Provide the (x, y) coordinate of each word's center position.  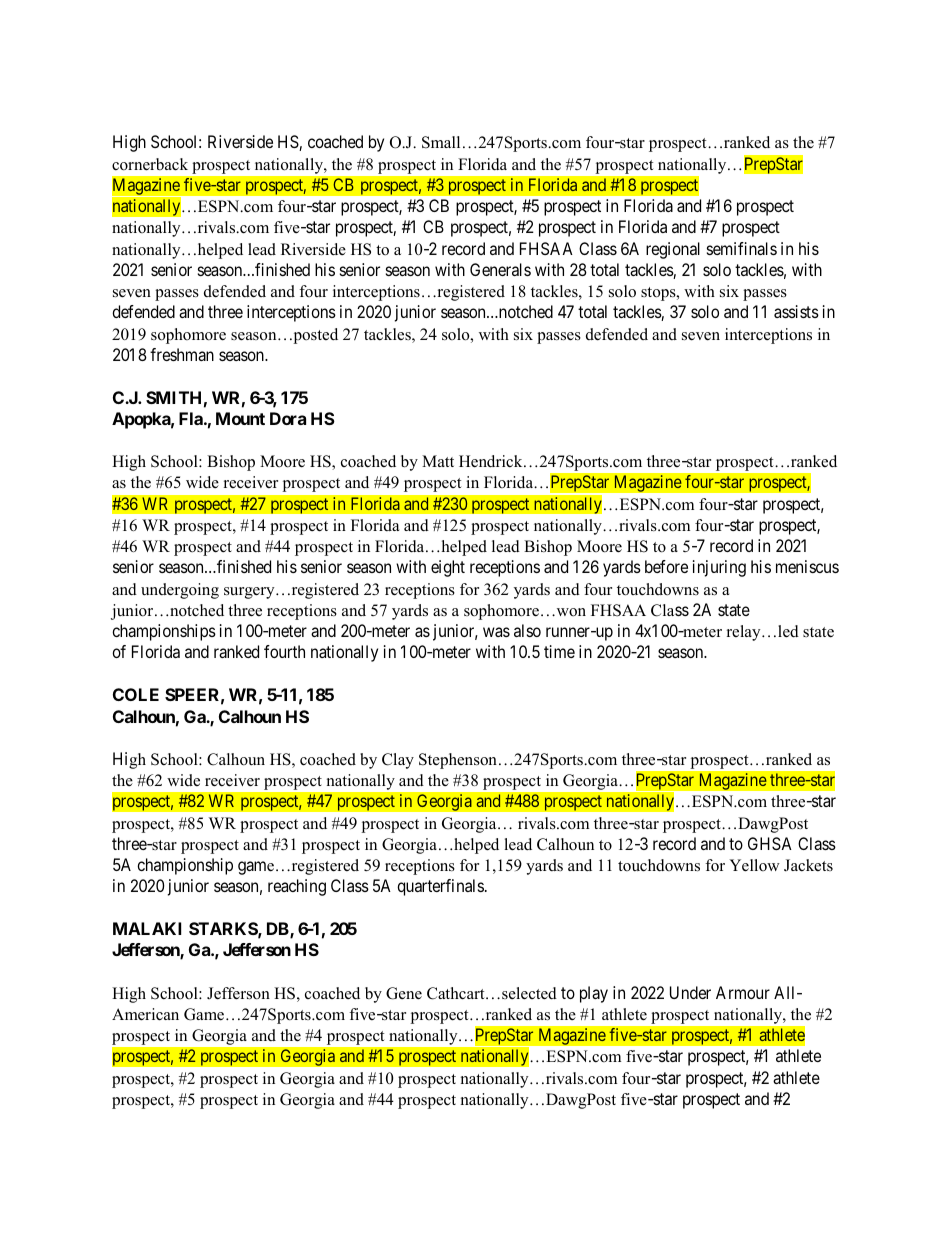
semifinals (742, 248)
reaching (297, 887)
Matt (438, 461)
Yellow (754, 865)
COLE (136, 694)
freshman (182, 354)
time (559, 651)
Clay (398, 761)
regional (673, 250)
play (594, 994)
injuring (719, 568)
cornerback (150, 164)
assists (796, 311)
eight (448, 568)
